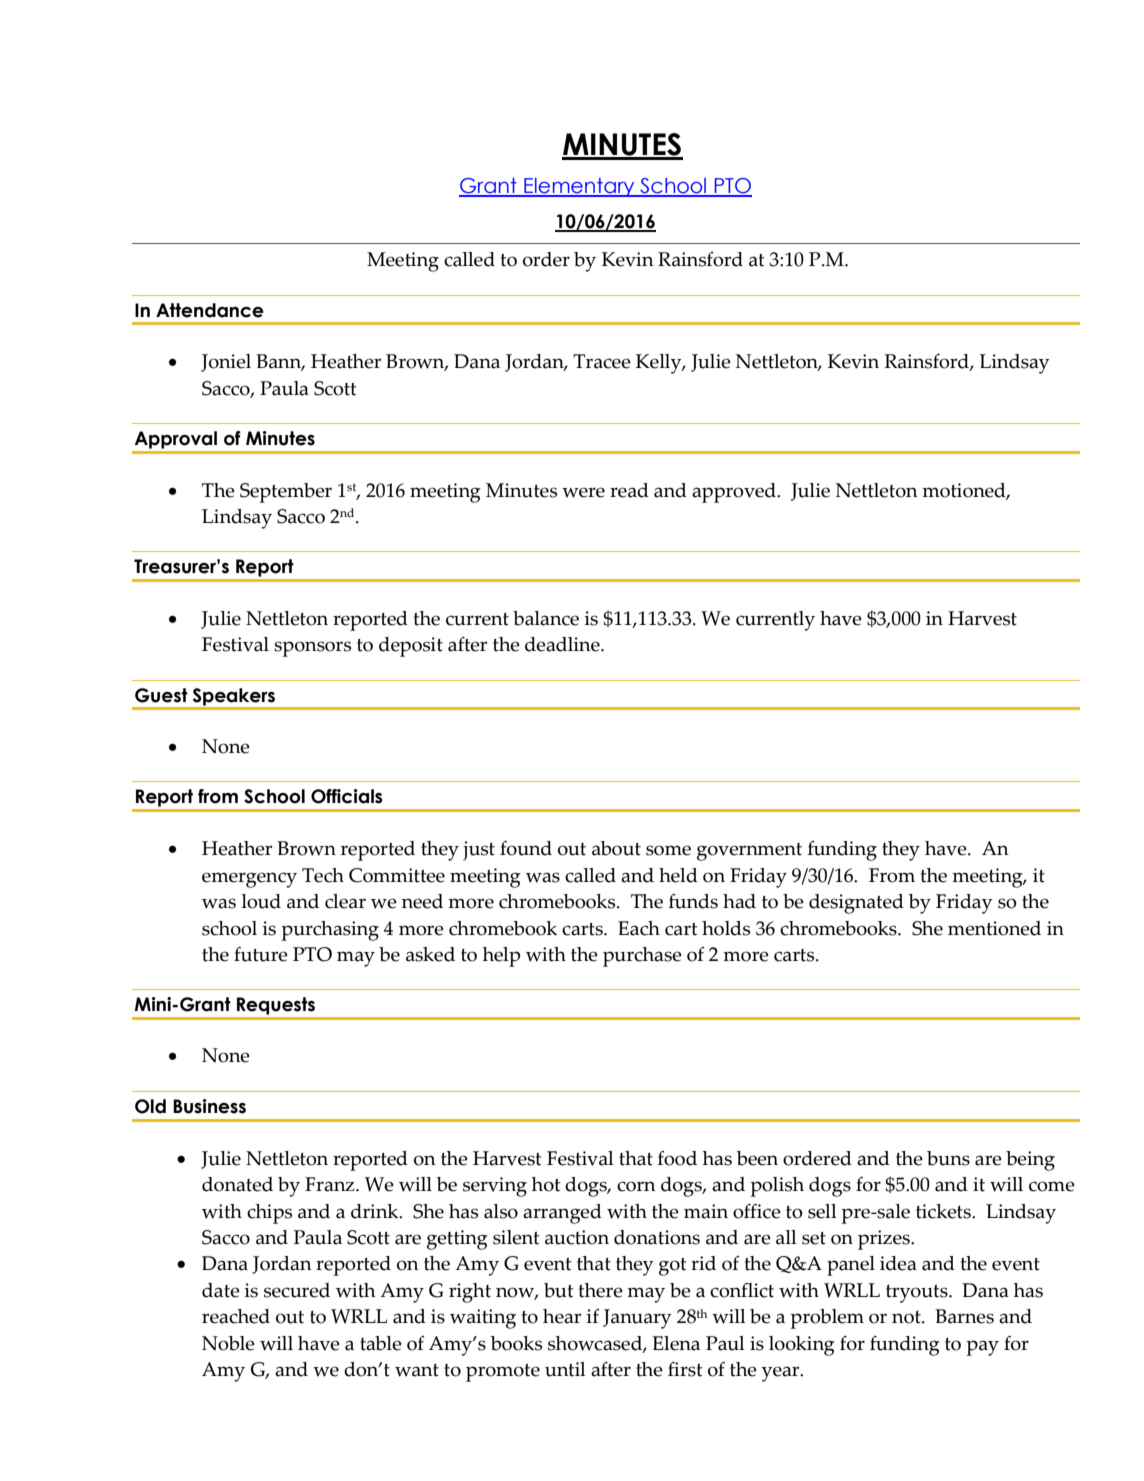  Describe the element at coordinates (735, 493) in the image. I see `approved` at that location.
